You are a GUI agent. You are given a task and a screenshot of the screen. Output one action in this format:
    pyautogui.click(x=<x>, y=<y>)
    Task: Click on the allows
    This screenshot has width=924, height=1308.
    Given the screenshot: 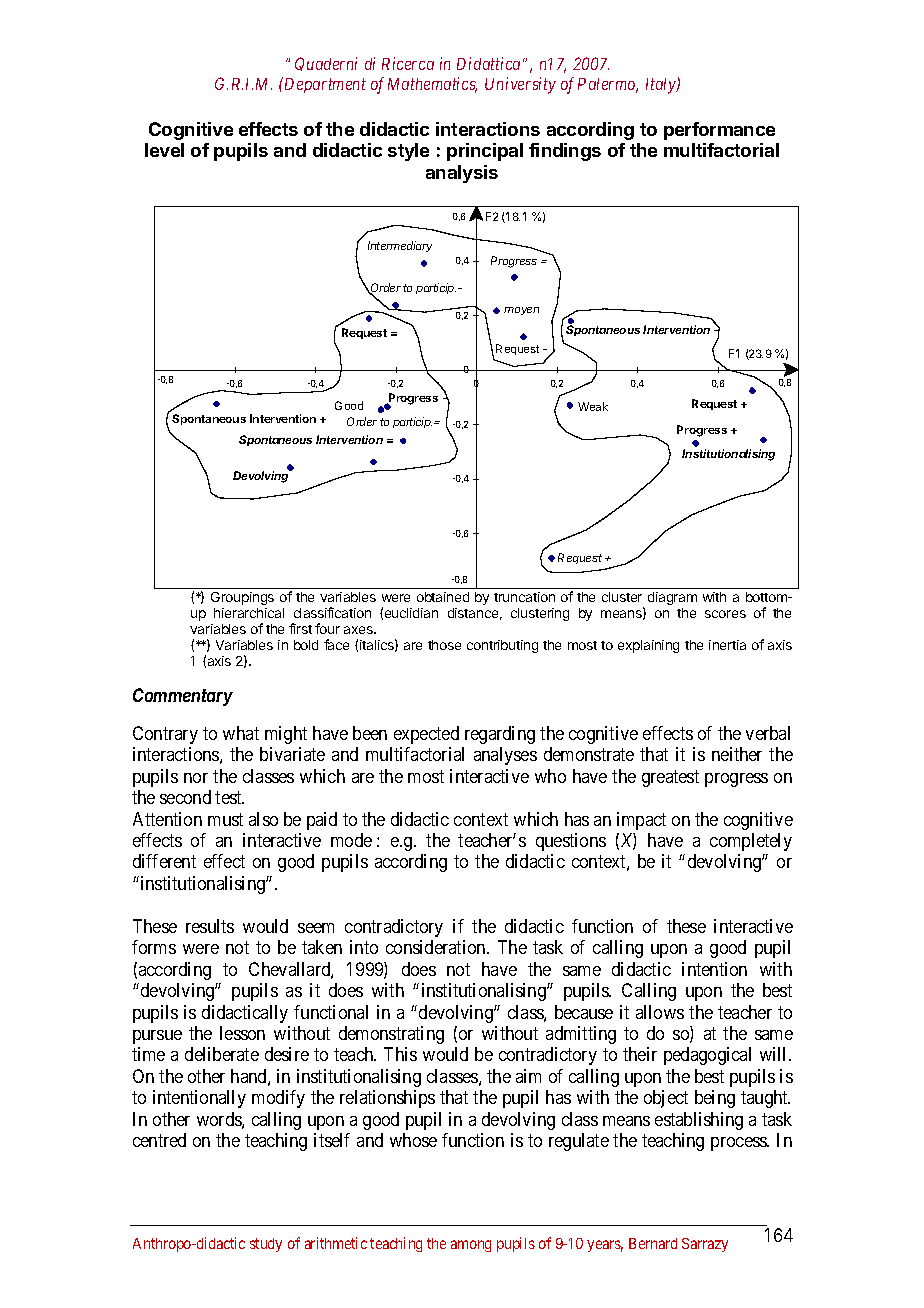 What is the action you would take?
    pyautogui.click(x=660, y=1012)
